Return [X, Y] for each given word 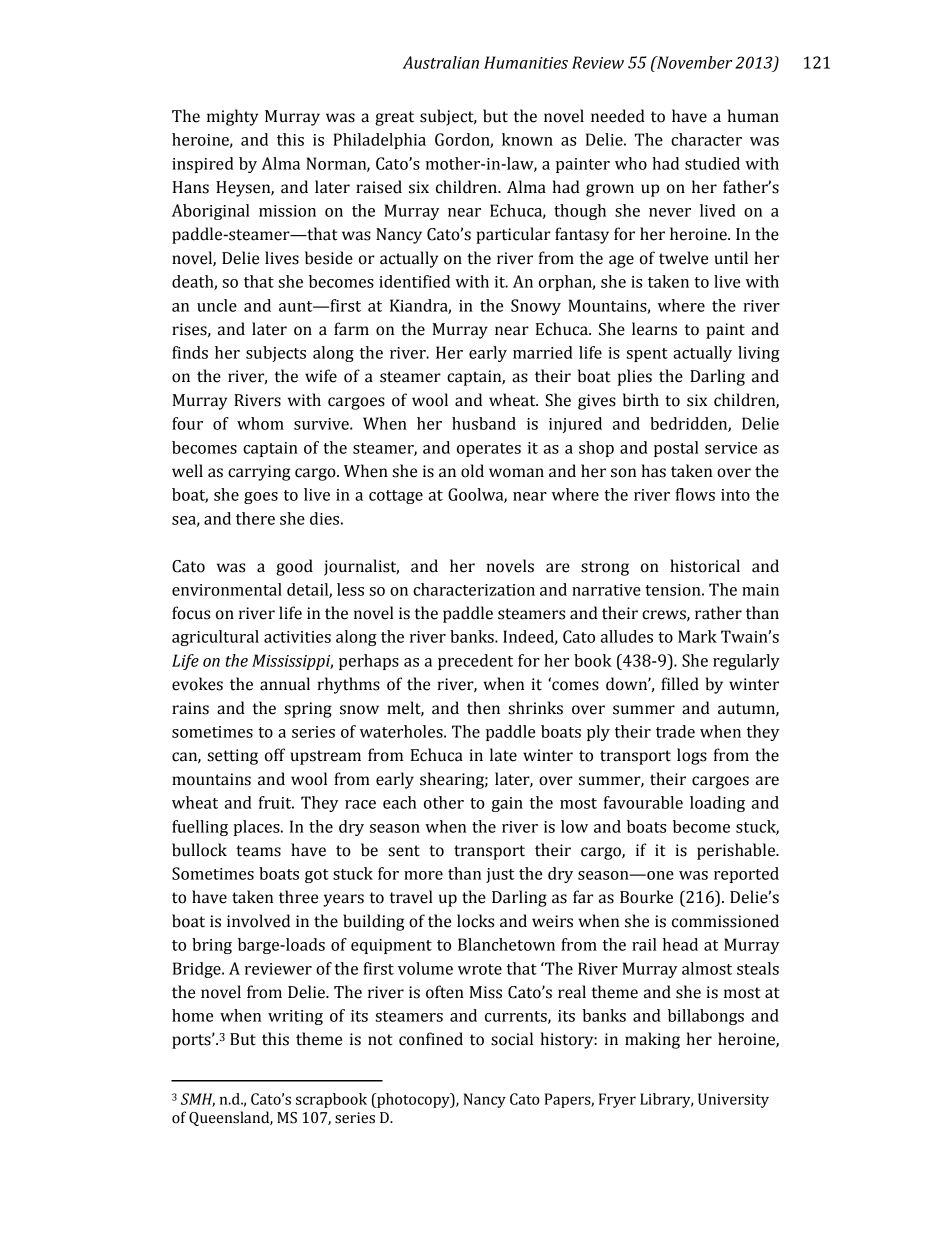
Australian [440, 62]
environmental [227, 589]
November [694, 62]
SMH [198, 1100]
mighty [232, 117]
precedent [475, 662]
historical [705, 566]
